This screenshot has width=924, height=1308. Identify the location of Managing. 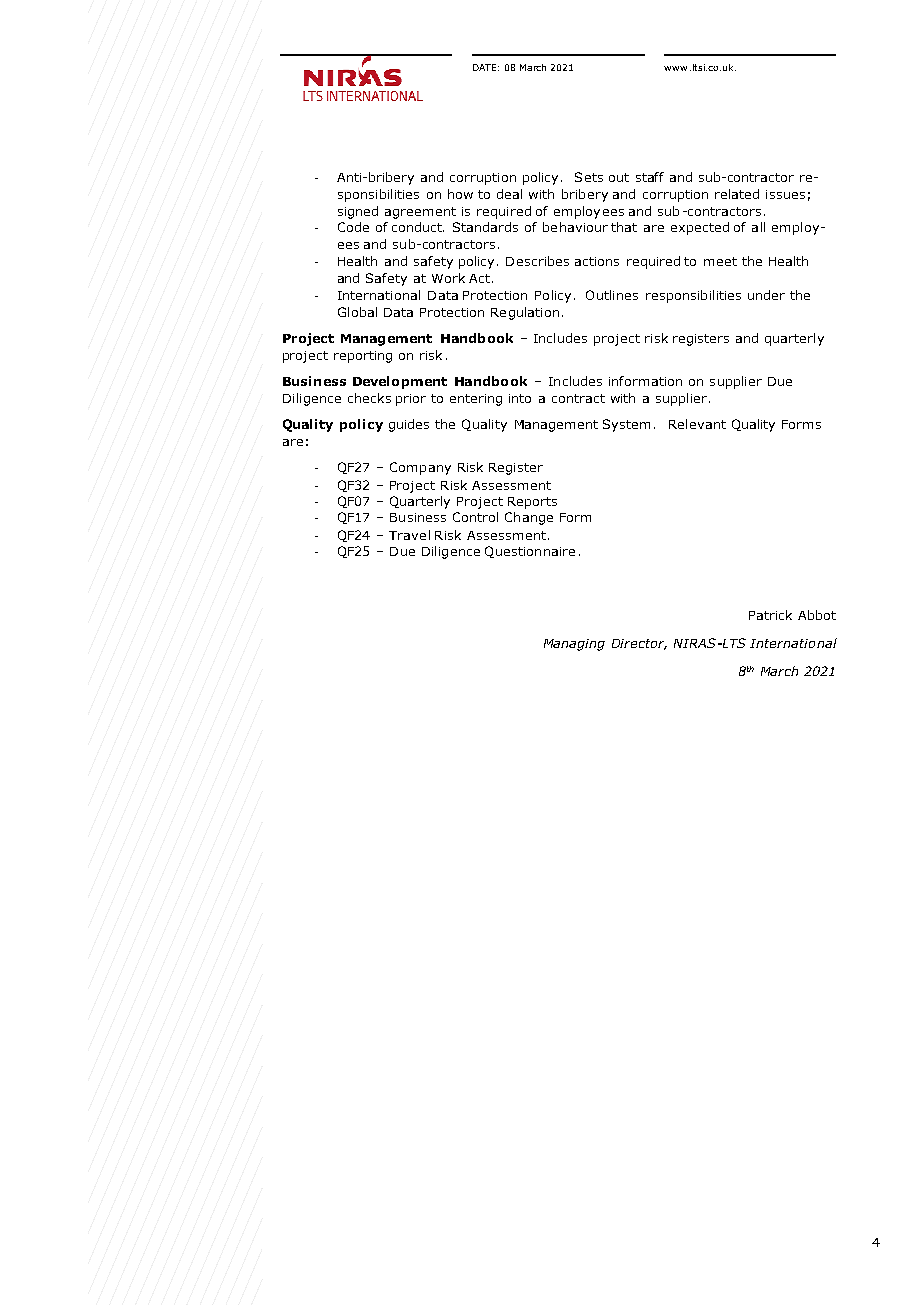
(574, 645).
